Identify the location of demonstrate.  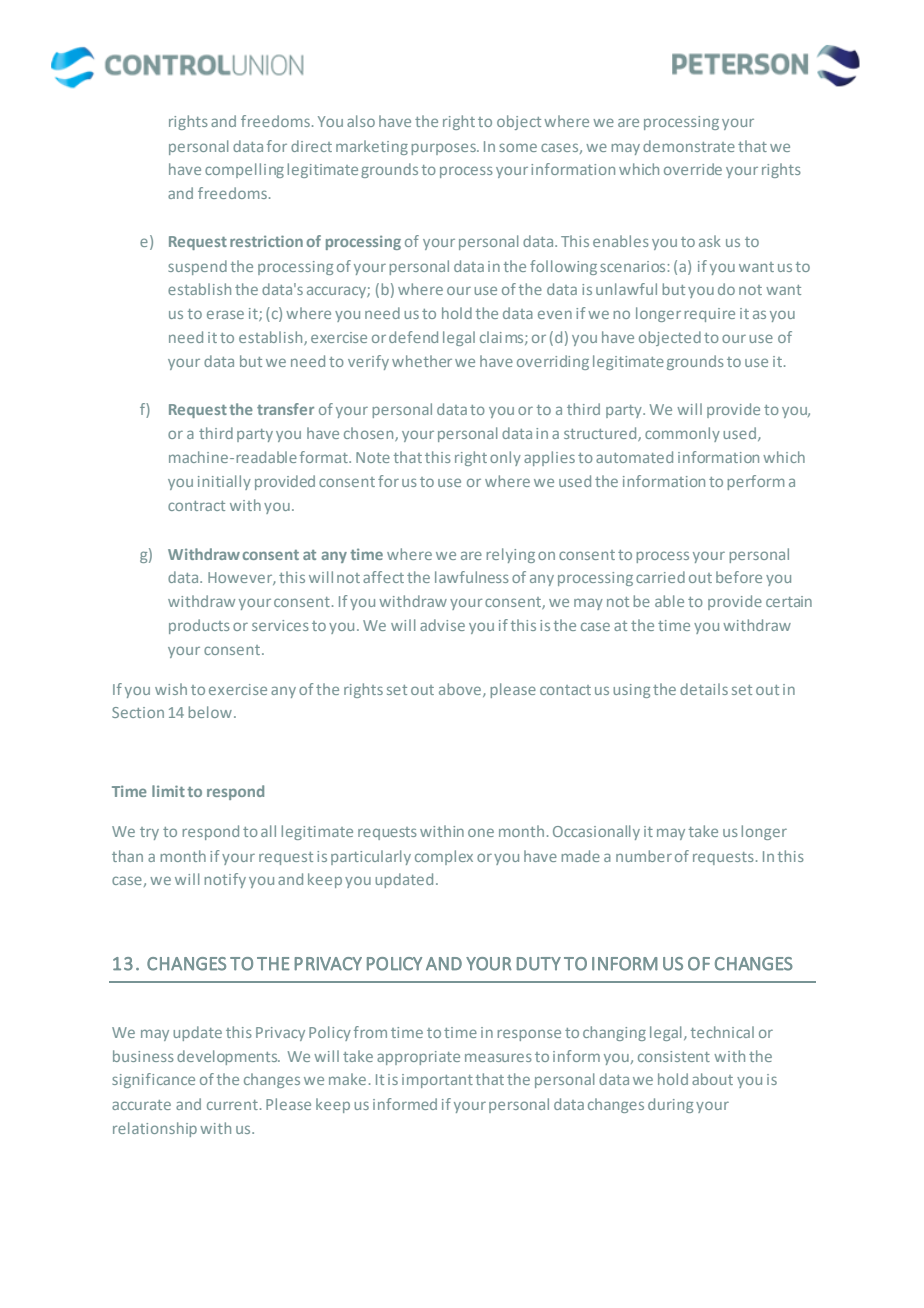
(689, 146).
